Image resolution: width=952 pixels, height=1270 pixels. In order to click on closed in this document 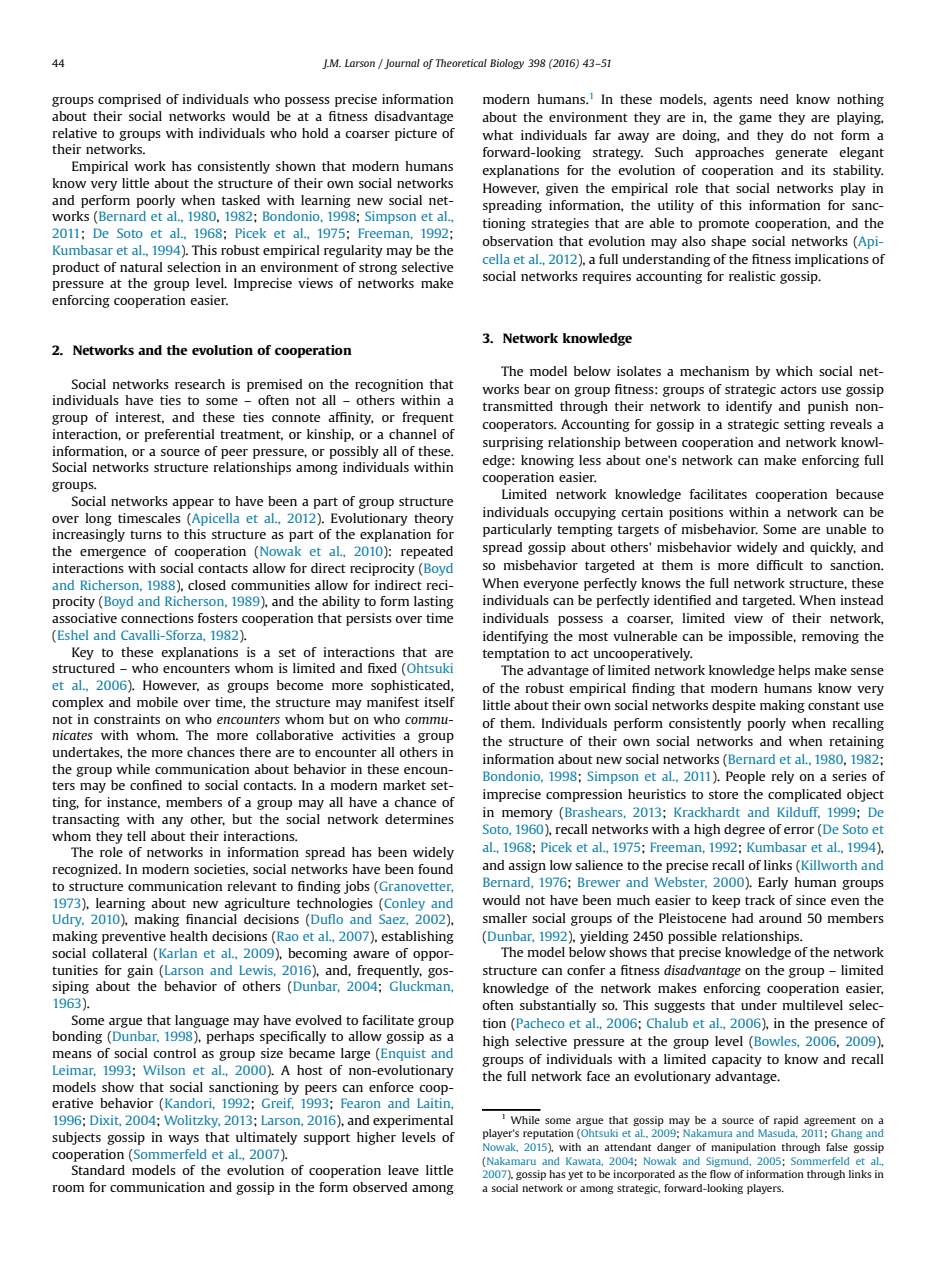, I will do `click(207, 585)`.
